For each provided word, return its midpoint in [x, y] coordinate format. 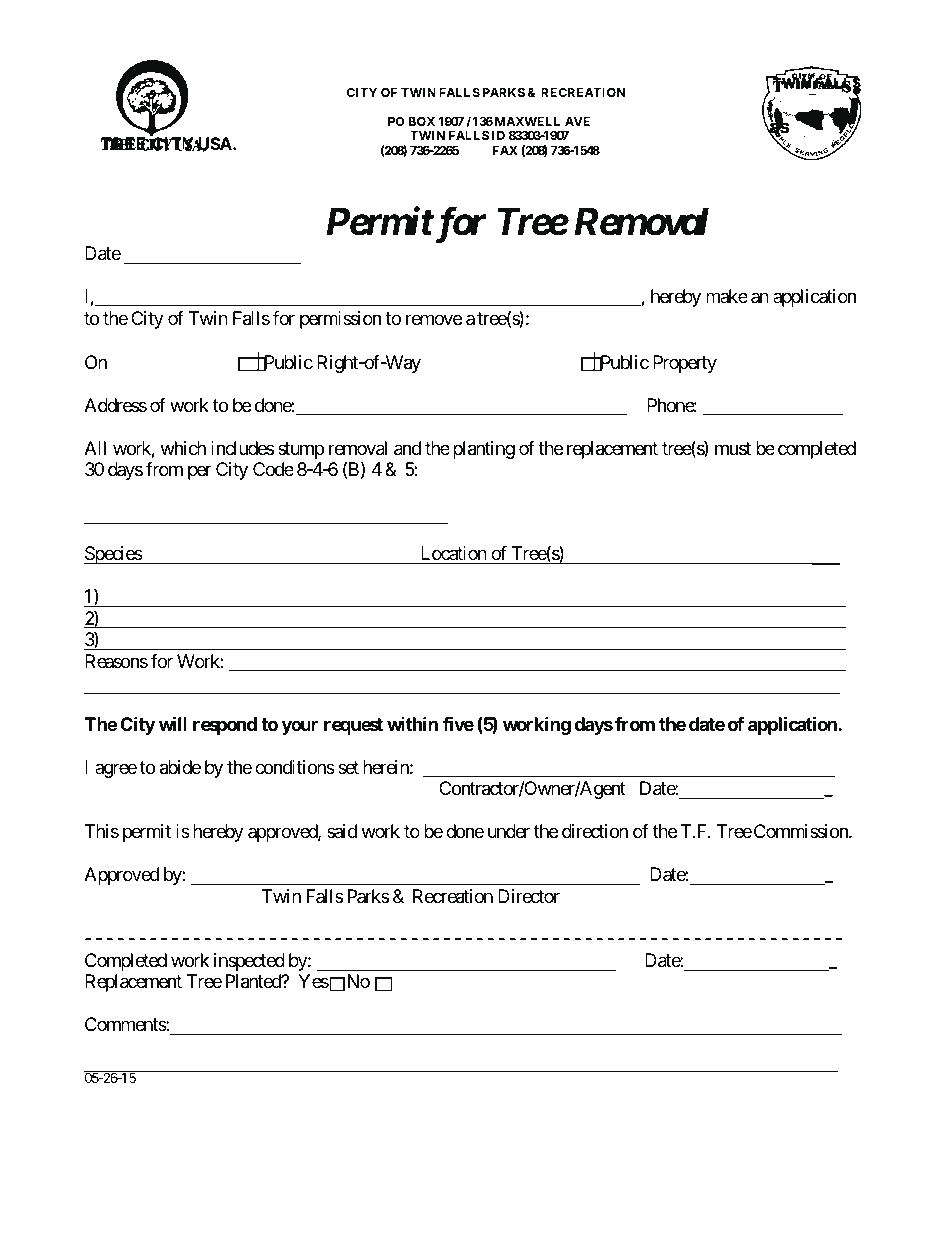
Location [454, 553]
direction [595, 831]
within [412, 723]
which [183, 448]
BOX [422, 121]
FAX [505, 150]
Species [113, 555]
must [733, 448]
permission [340, 320]
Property [685, 364]
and [407, 448]
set [348, 767]
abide [180, 767]
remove [434, 319]
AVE [577, 121]
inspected [249, 962]
